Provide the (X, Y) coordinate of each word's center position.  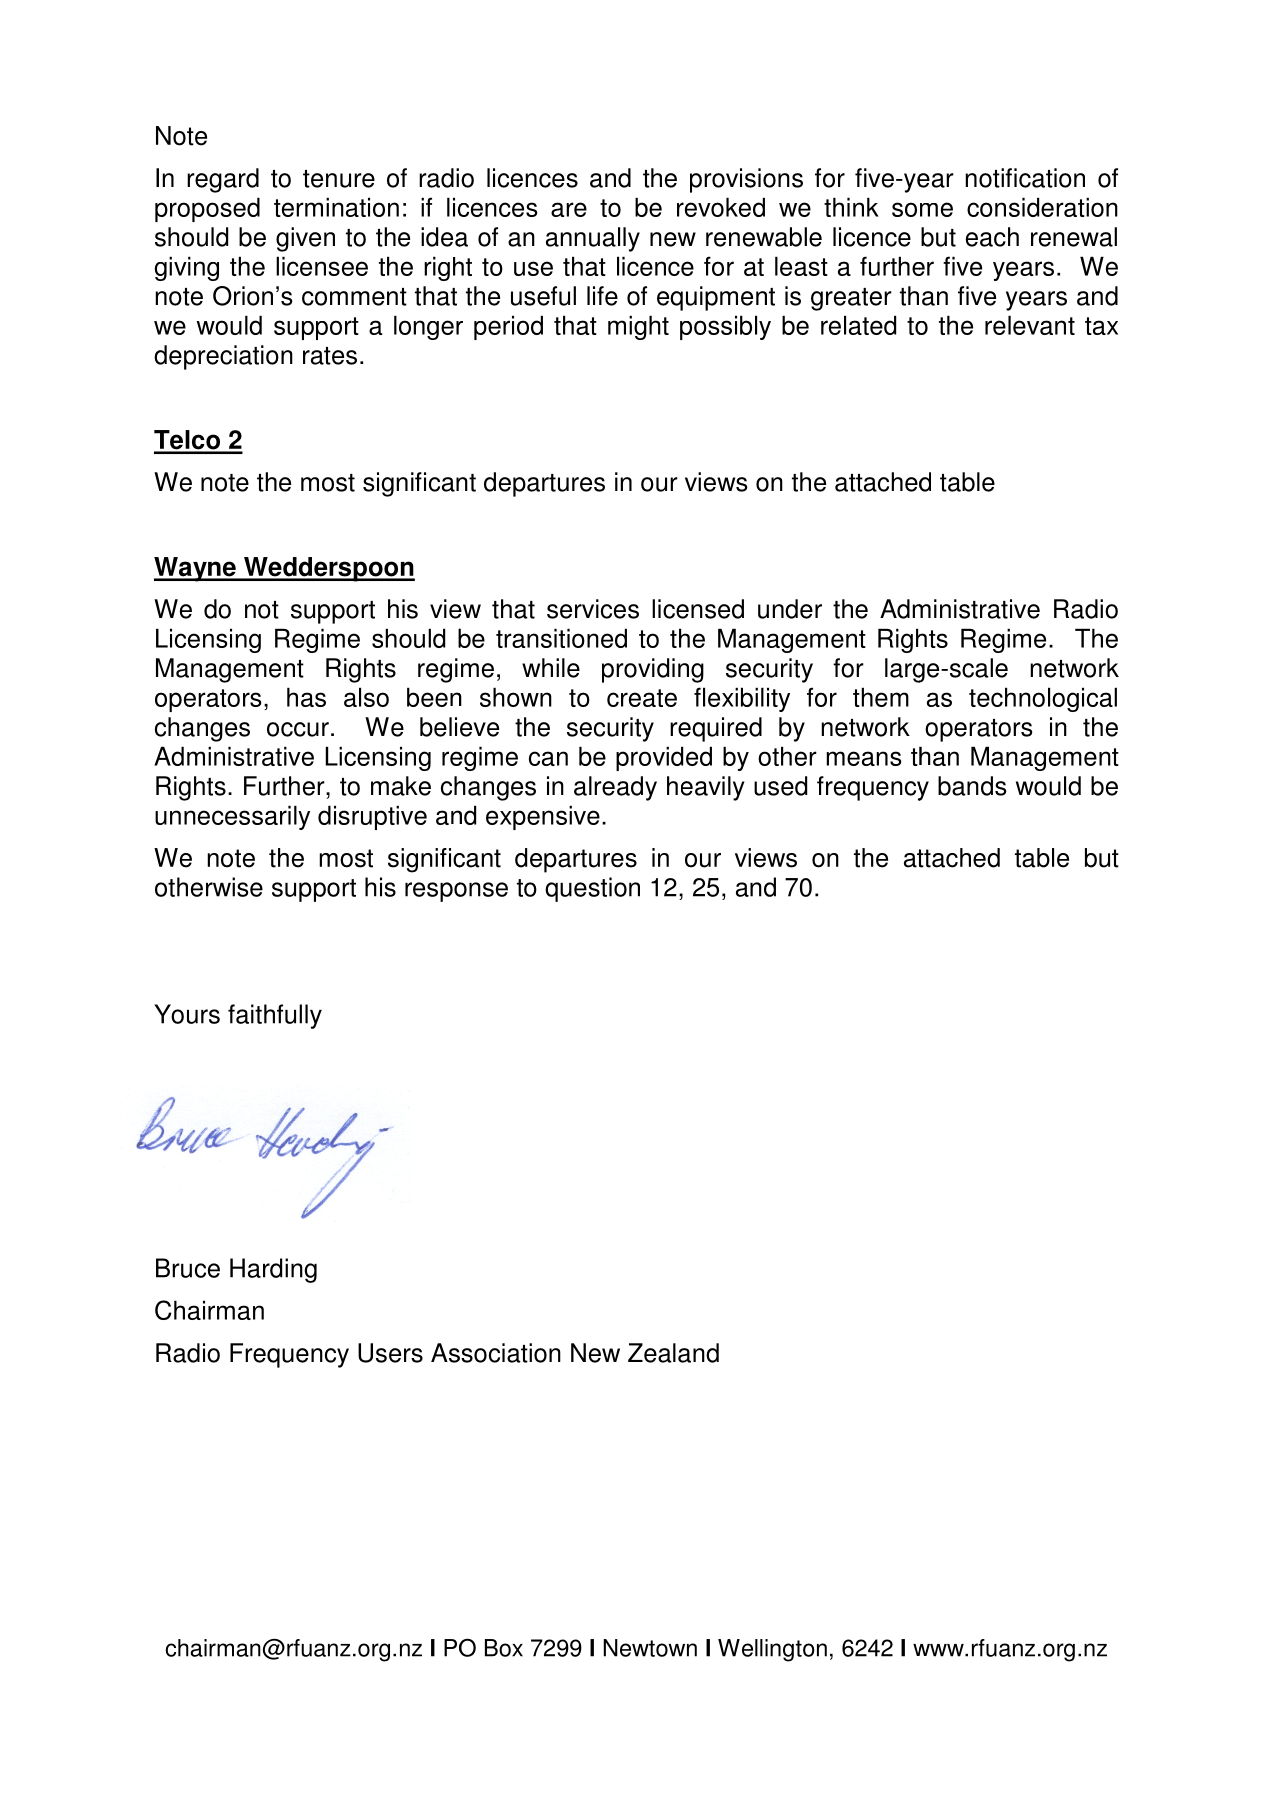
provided (664, 758)
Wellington (772, 1650)
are (569, 209)
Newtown (650, 1648)
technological (1043, 699)
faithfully (275, 1016)
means (864, 758)
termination (336, 207)
